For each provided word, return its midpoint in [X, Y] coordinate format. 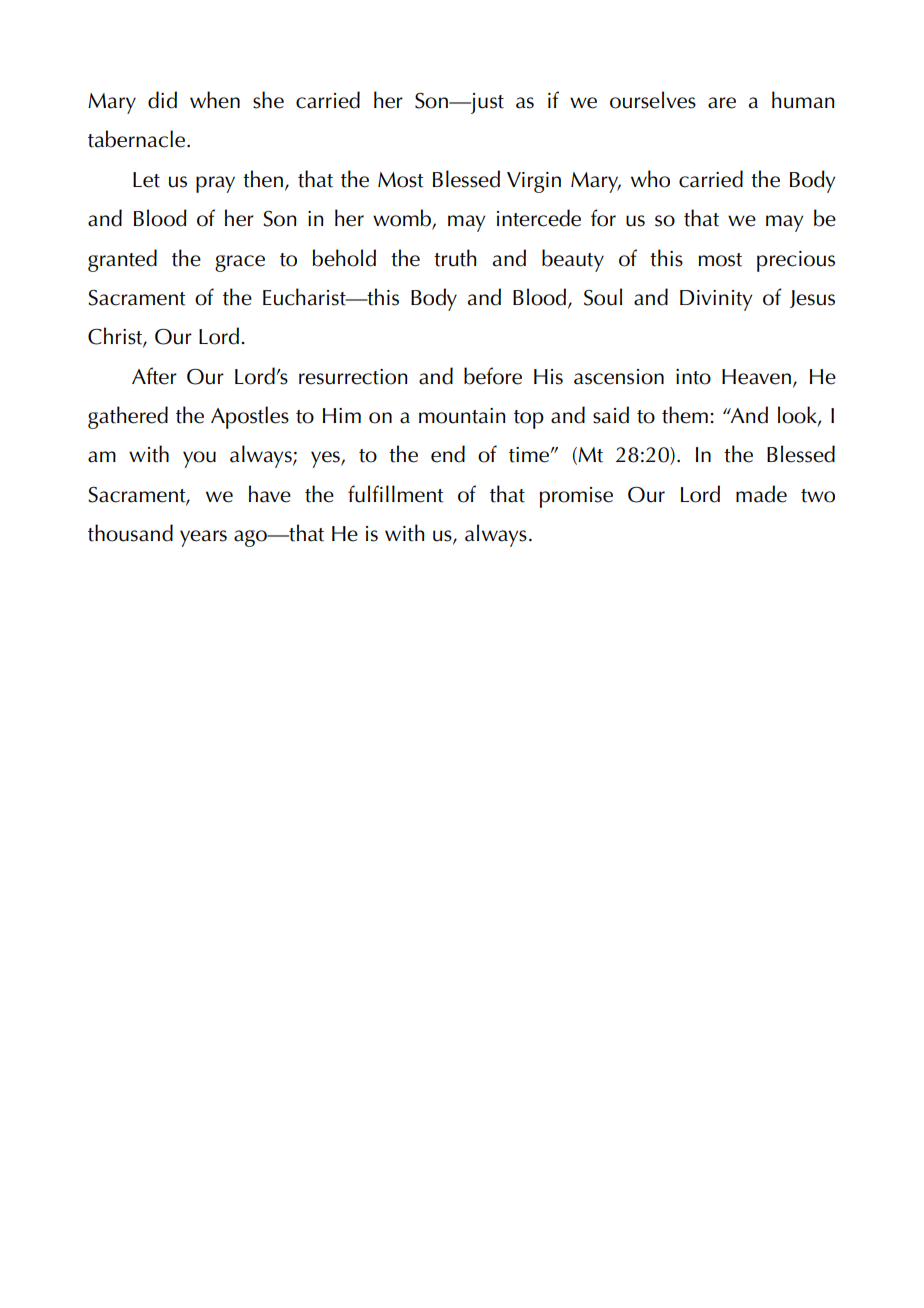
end [448, 454]
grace [240, 263]
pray [215, 184]
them [685, 415]
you [199, 459]
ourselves [653, 100]
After [154, 376]
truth [455, 258]
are [722, 103]
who [650, 179]
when [215, 100]
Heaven [756, 377]
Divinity [716, 300]
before [493, 376]
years [203, 538]
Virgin [534, 182]
